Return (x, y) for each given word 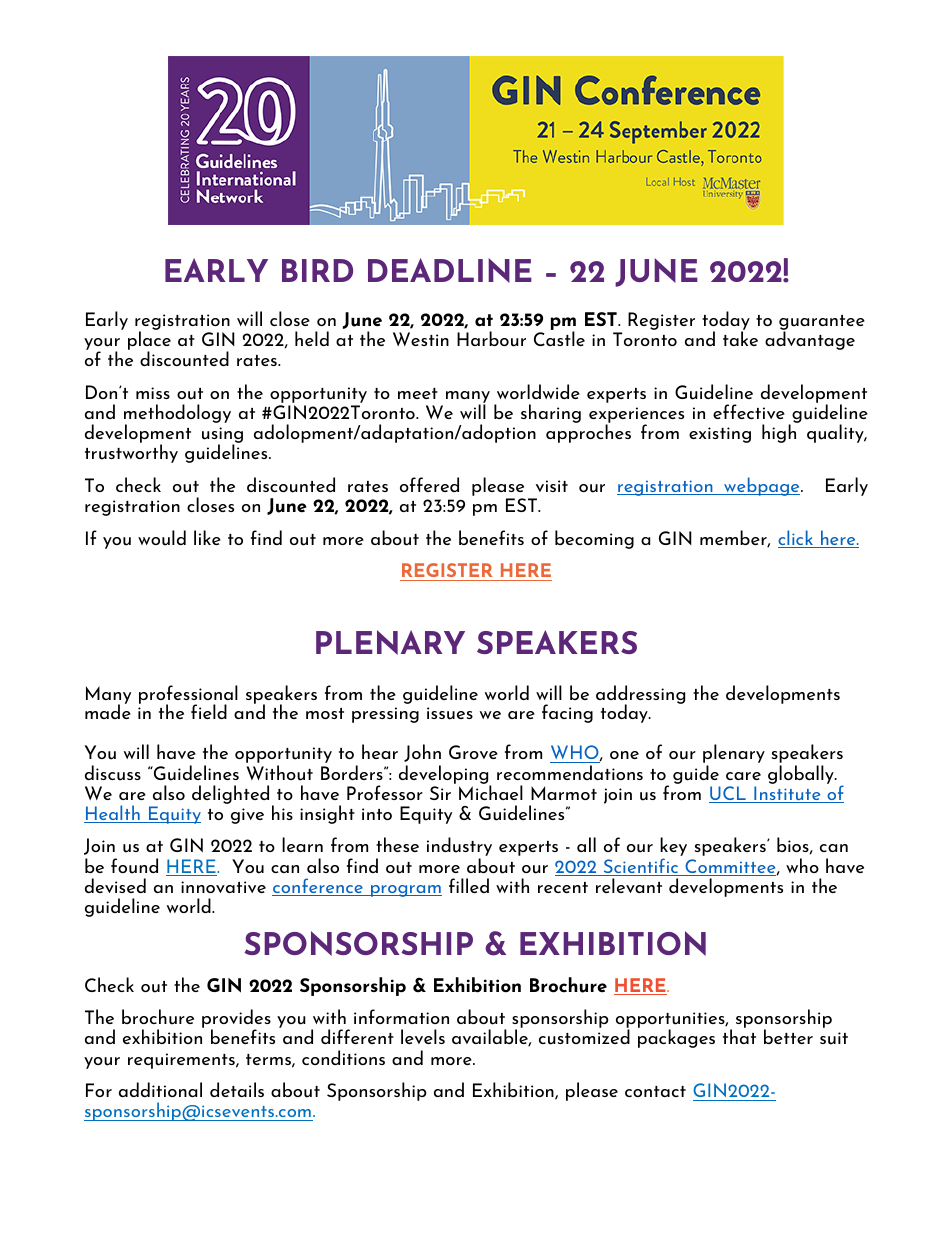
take (740, 337)
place (149, 341)
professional (188, 696)
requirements (182, 1061)
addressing (640, 696)
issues (450, 713)
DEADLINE (450, 270)
